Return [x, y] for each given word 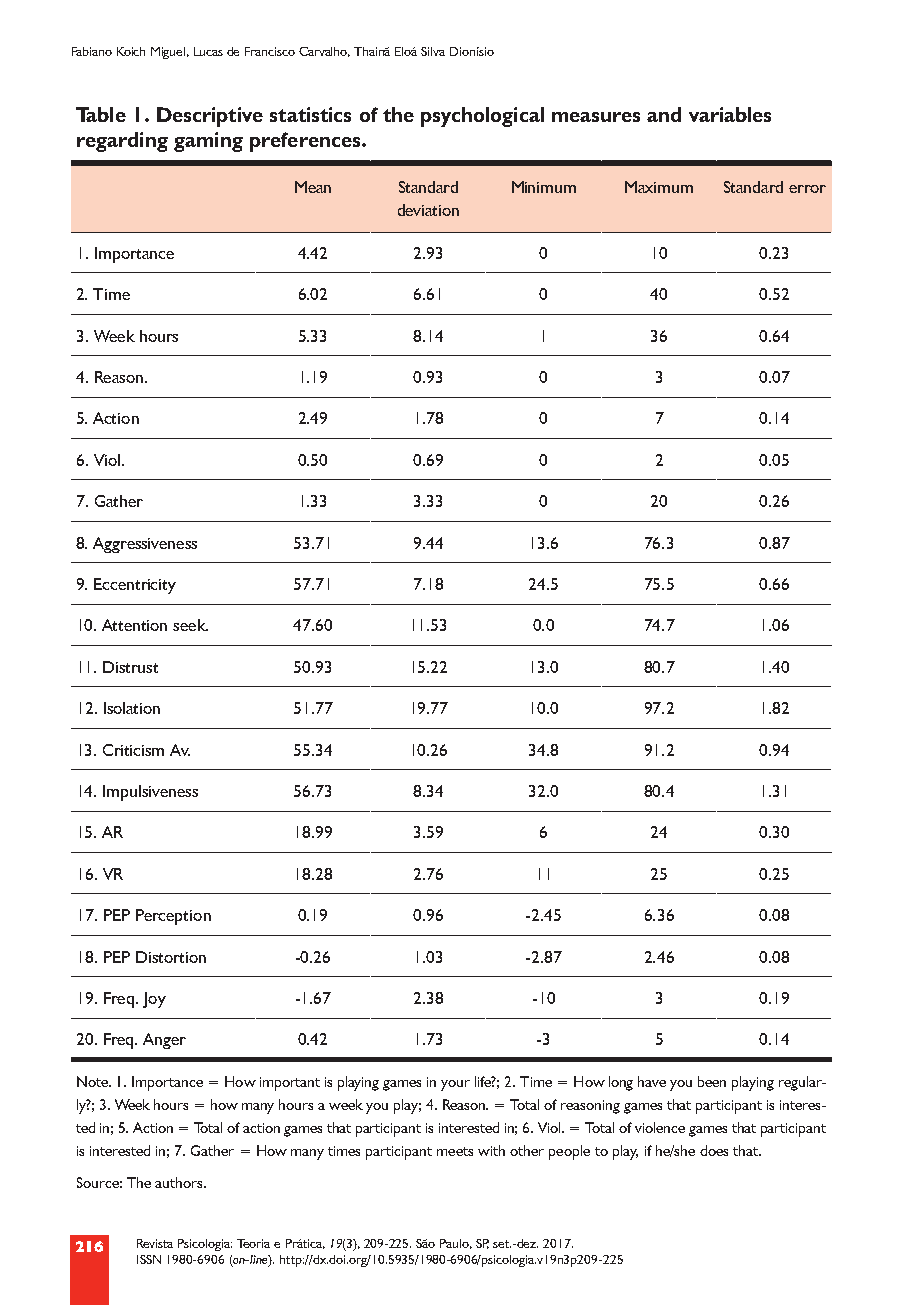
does [714, 1150]
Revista [155, 1243]
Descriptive [210, 117]
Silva [433, 51]
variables [730, 114]
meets [455, 1151]
